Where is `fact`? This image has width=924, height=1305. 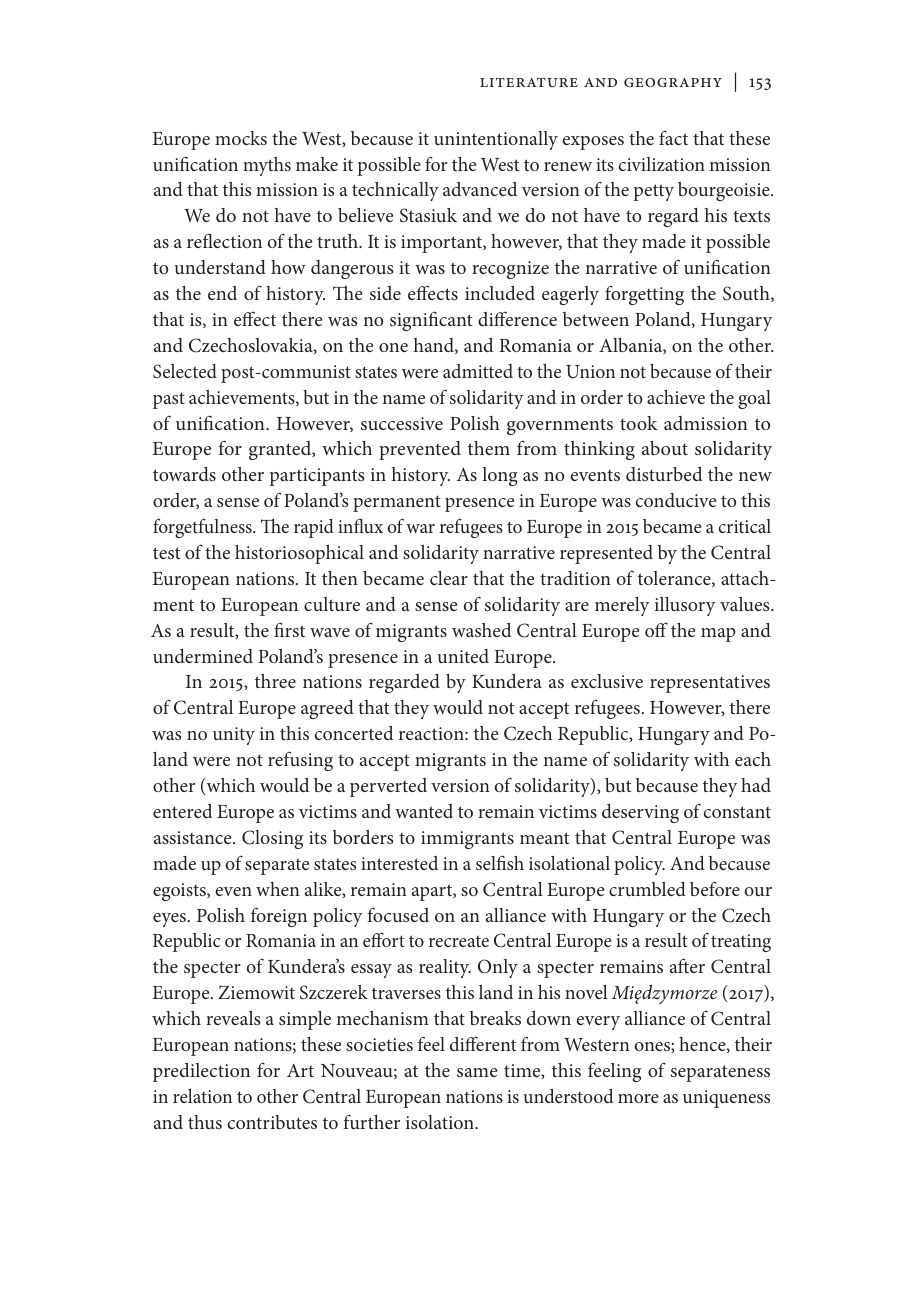 fact is located at coordinates (673, 137).
